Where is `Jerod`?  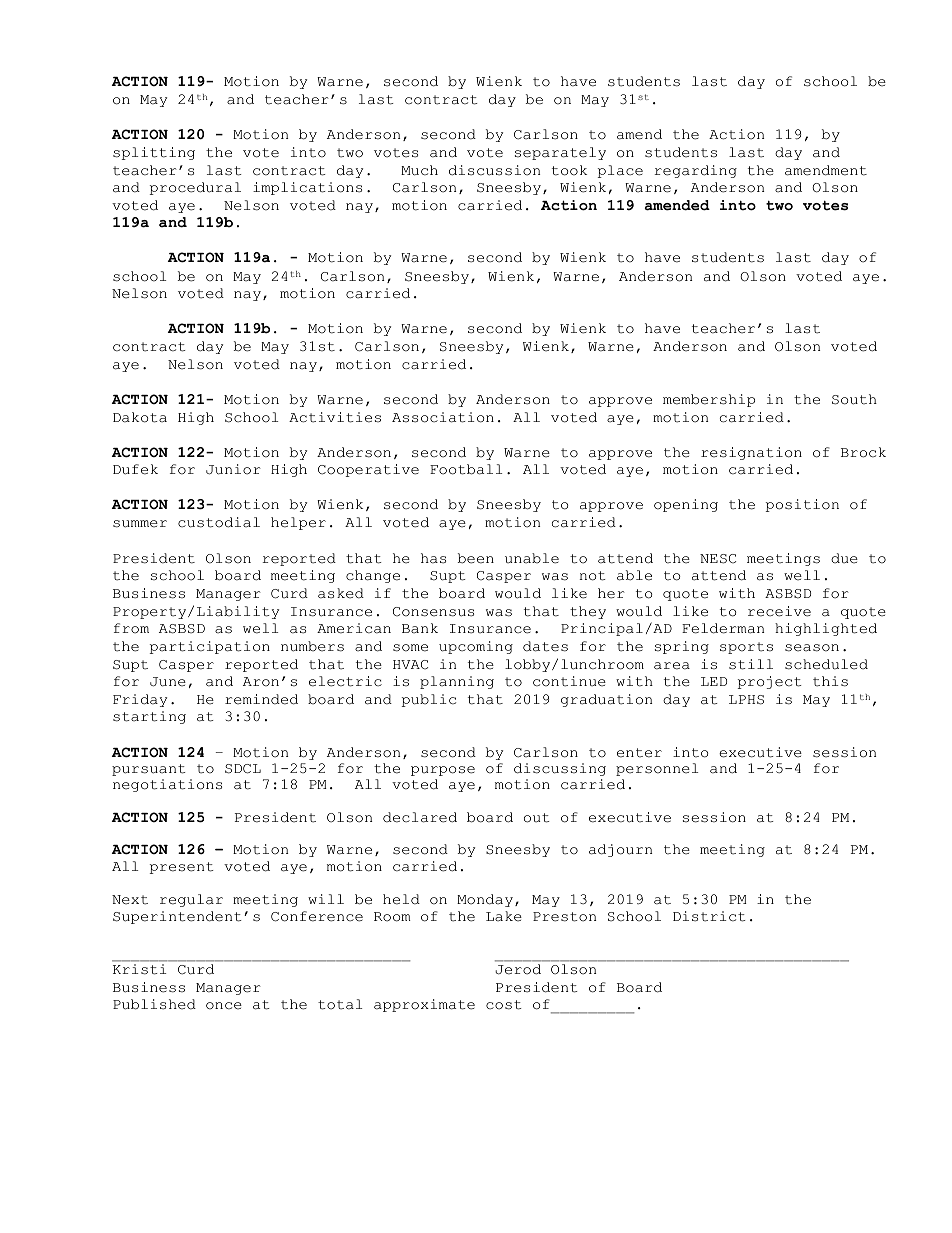 Jerod is located at coordinates (518, 969).
